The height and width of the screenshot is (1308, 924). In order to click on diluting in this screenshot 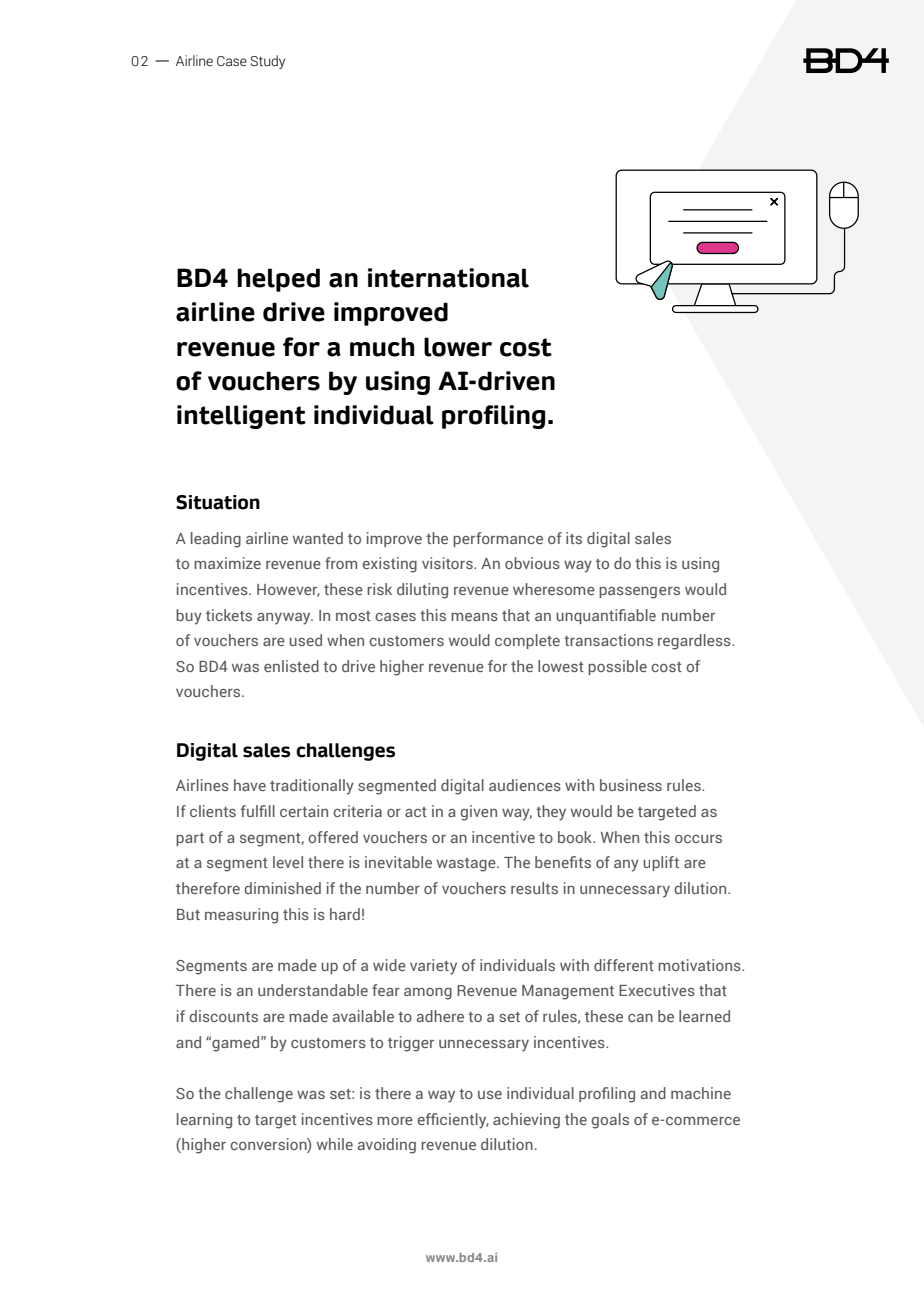, I will do `click(422, 591)`.
